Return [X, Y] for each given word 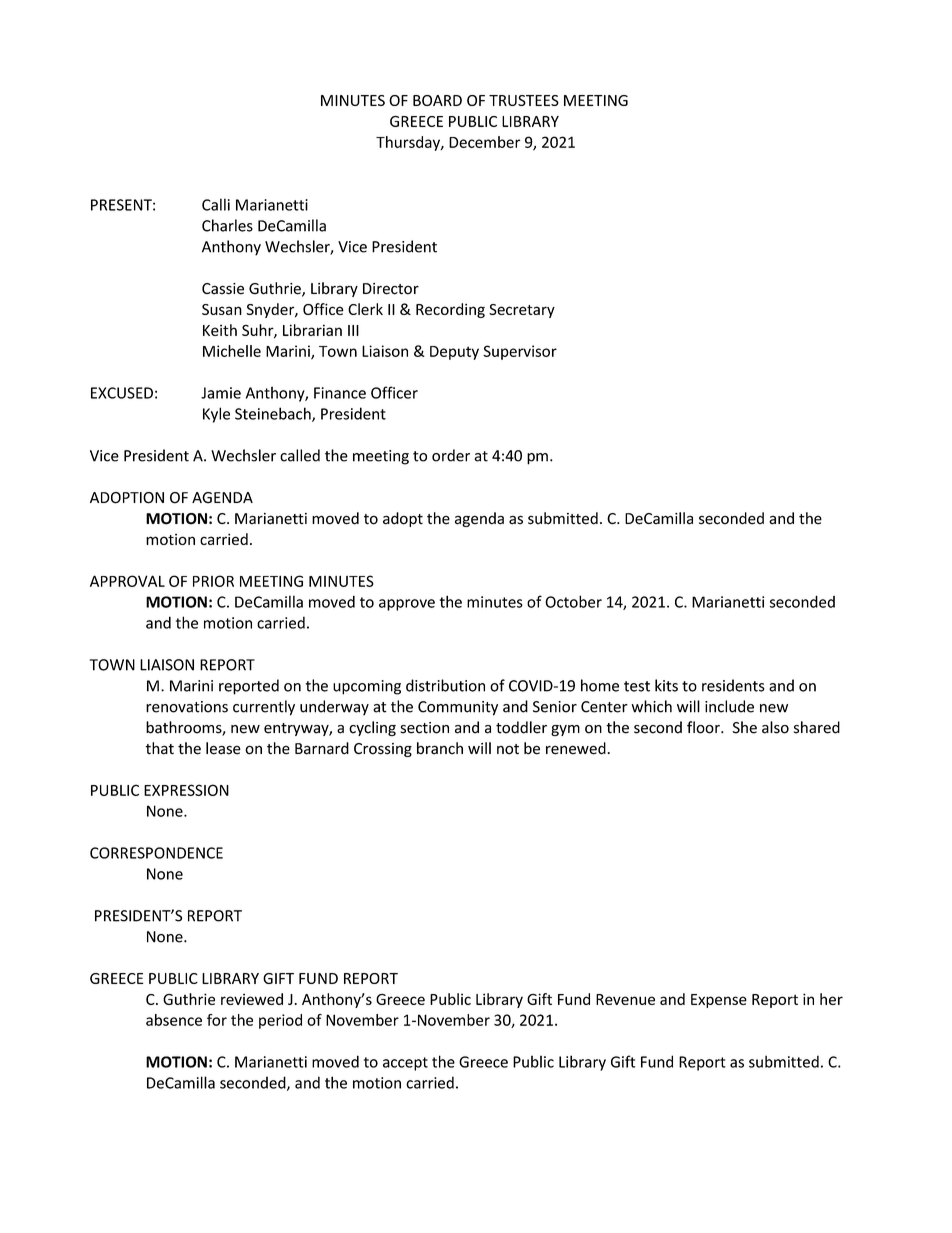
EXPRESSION [186, 790]
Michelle [232, 351]
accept [405, 1064]
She [744, 727]
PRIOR [213, 581]
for [217, 1020]
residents [733, 685]
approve [407, 605]
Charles [227, 225]
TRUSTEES [524, 100]
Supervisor [520, 352]
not [508, 749]
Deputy [454, 353]
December [484, 142]
